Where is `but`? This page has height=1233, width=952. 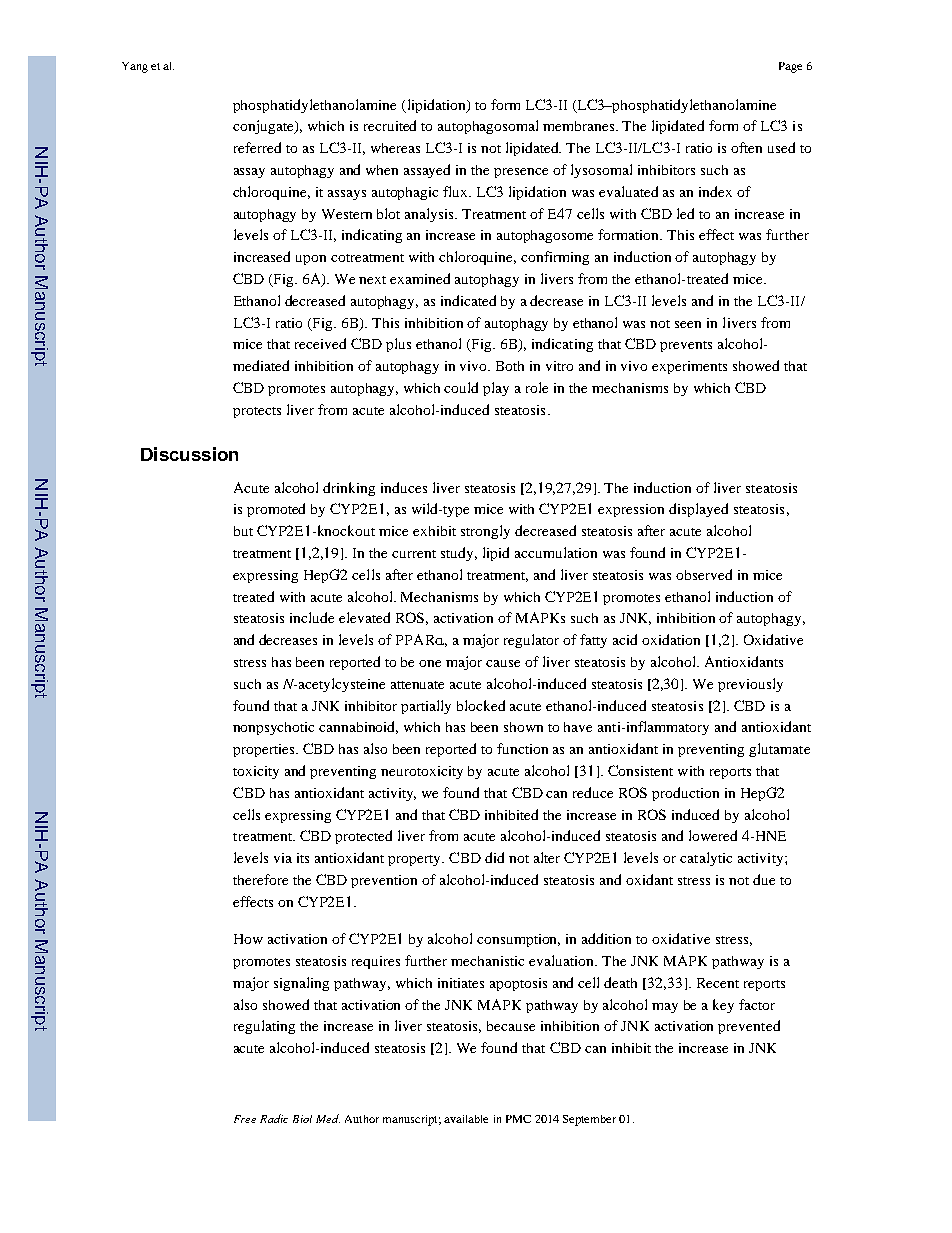 but is located at coordinates (243, 531).
